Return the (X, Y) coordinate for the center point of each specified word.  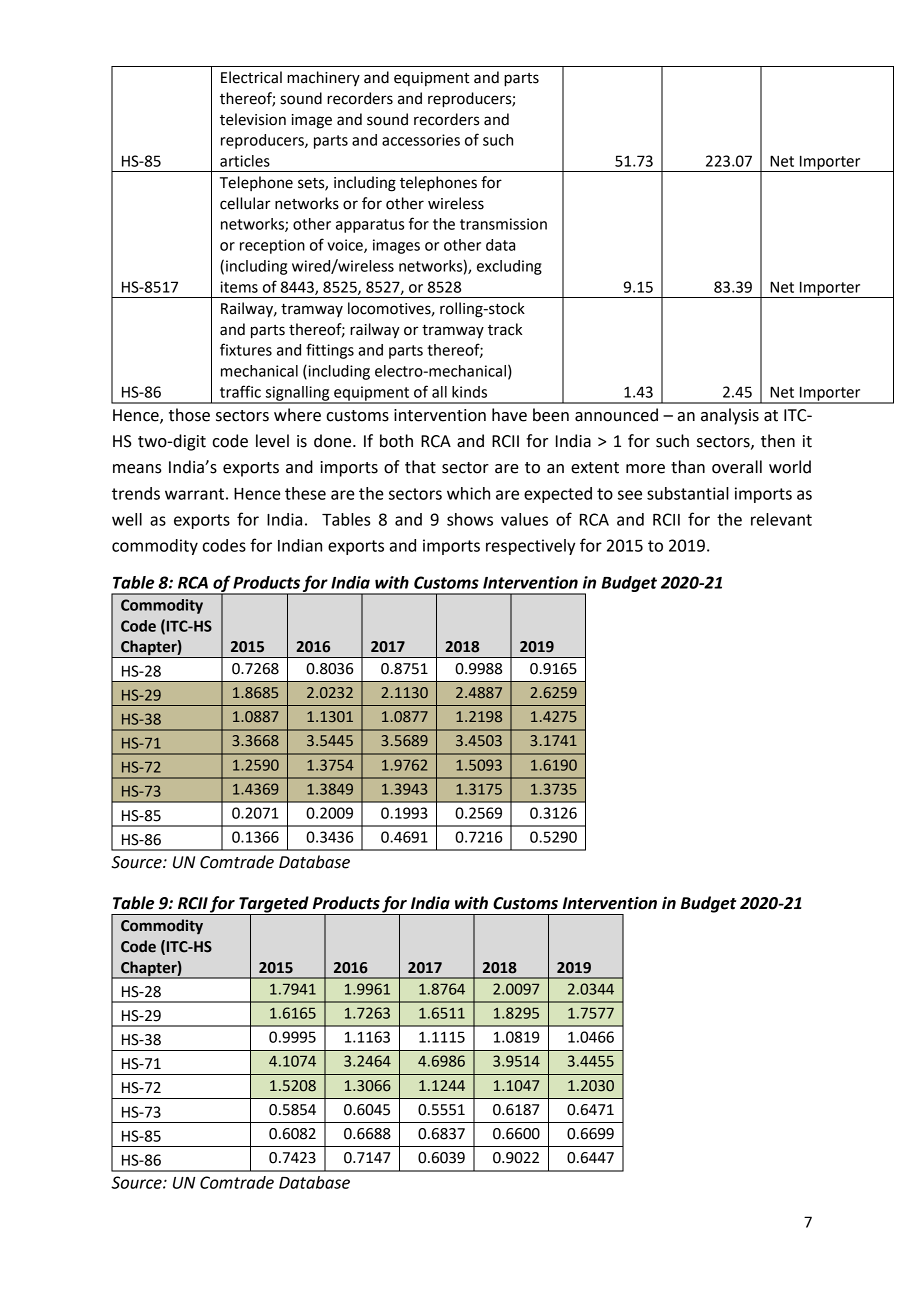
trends (136, 493)
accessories (421, 140)
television (253, 119)
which (468, 493)
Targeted (274, 905)
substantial (688, 493)
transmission (503, 224)
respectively (530, 547)
